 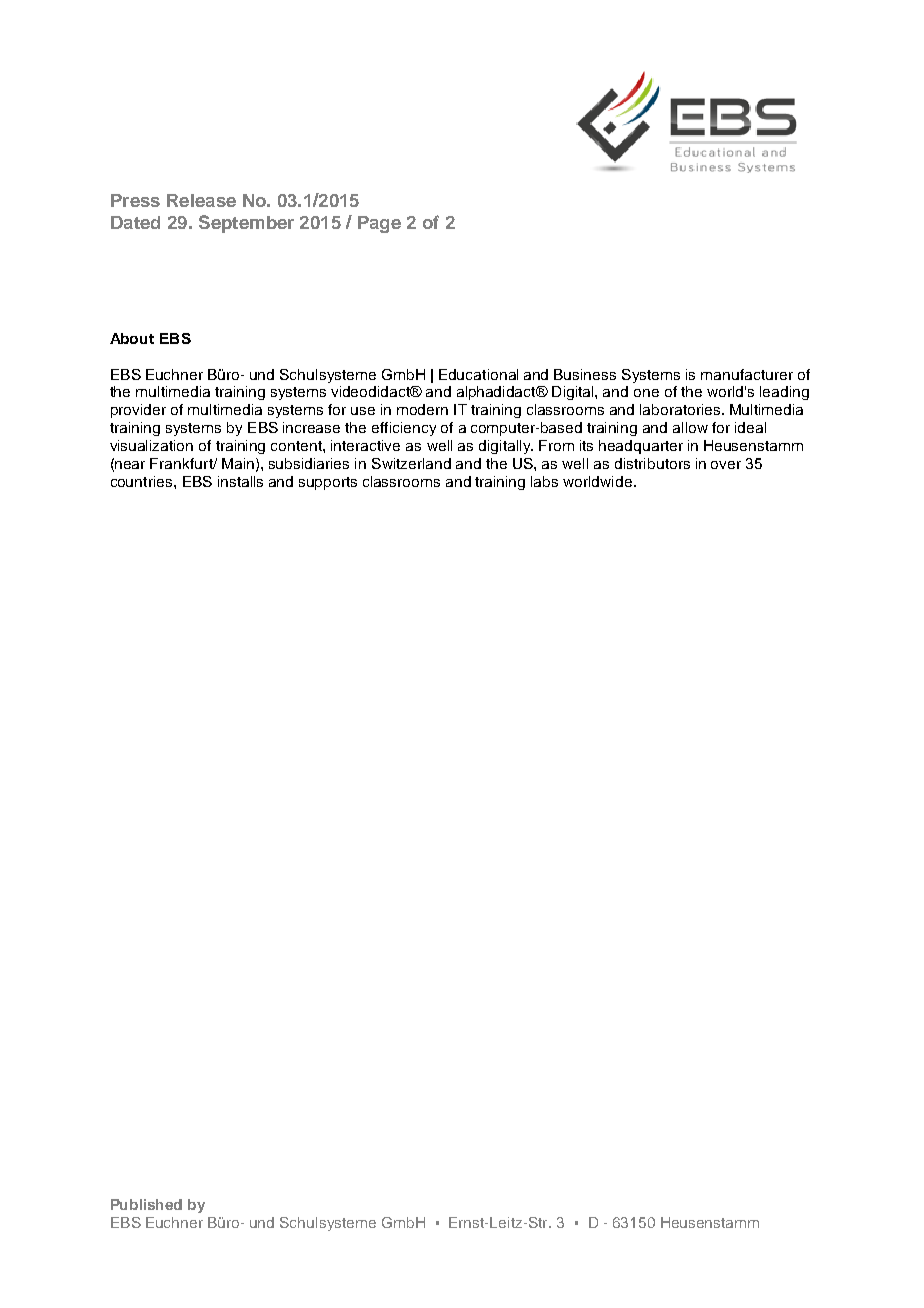 What do you see at coordinates (747, 374) in the screenshot?
I see `manufacturer` at bounding box center [747, 374].
